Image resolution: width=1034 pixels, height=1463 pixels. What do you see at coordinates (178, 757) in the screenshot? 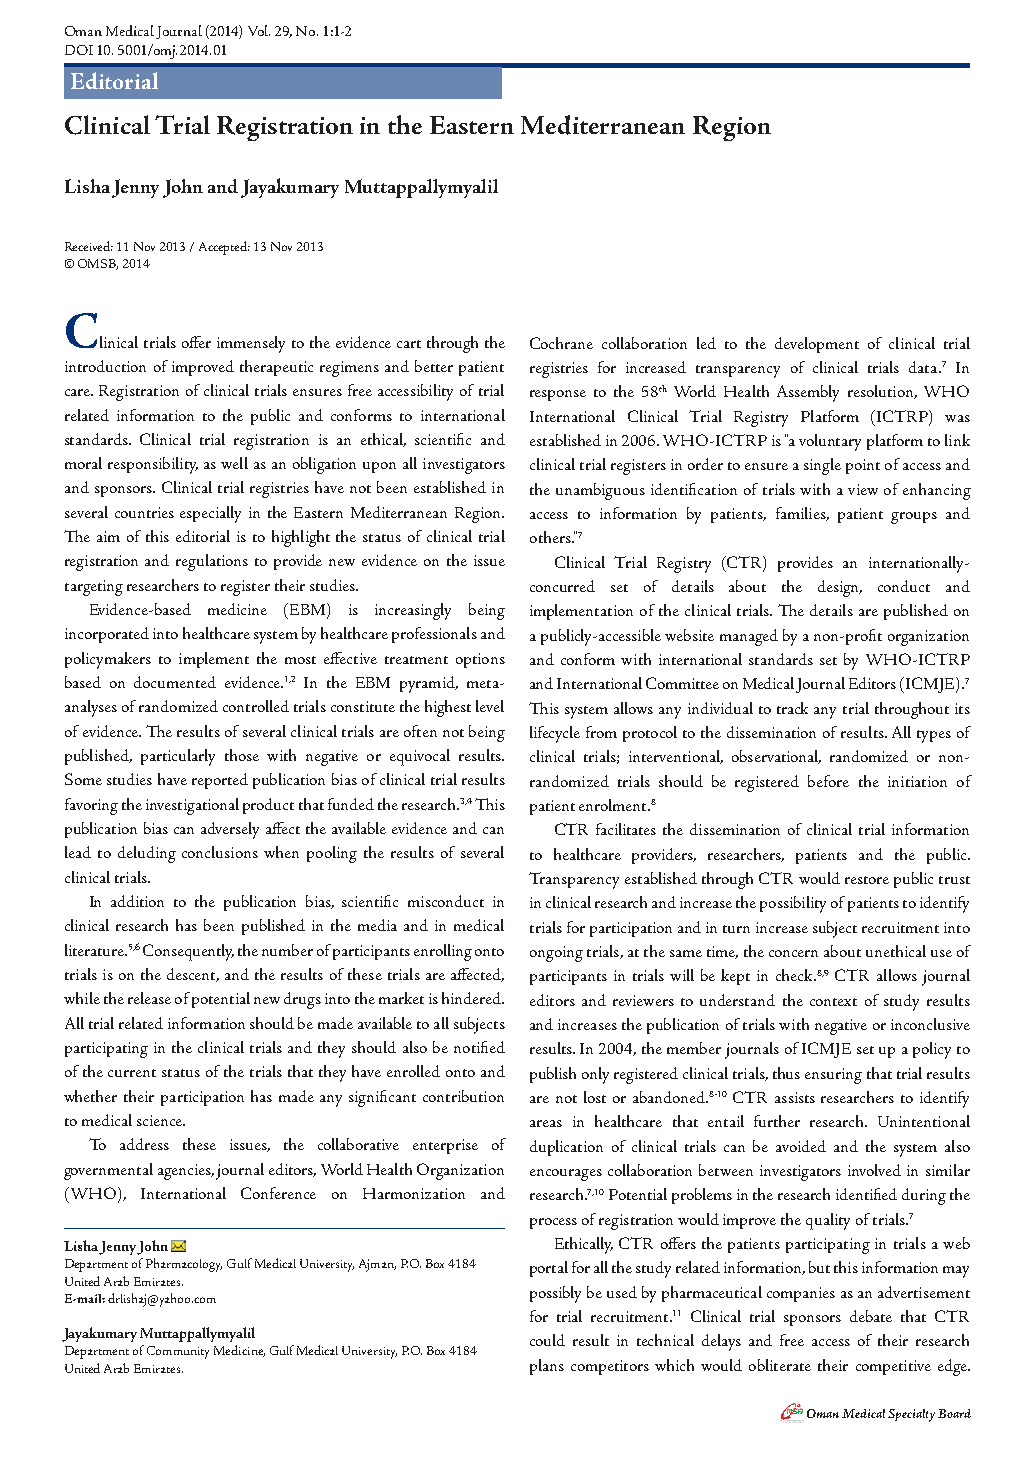
I see `particularly` at bounding box center [178, 757].
